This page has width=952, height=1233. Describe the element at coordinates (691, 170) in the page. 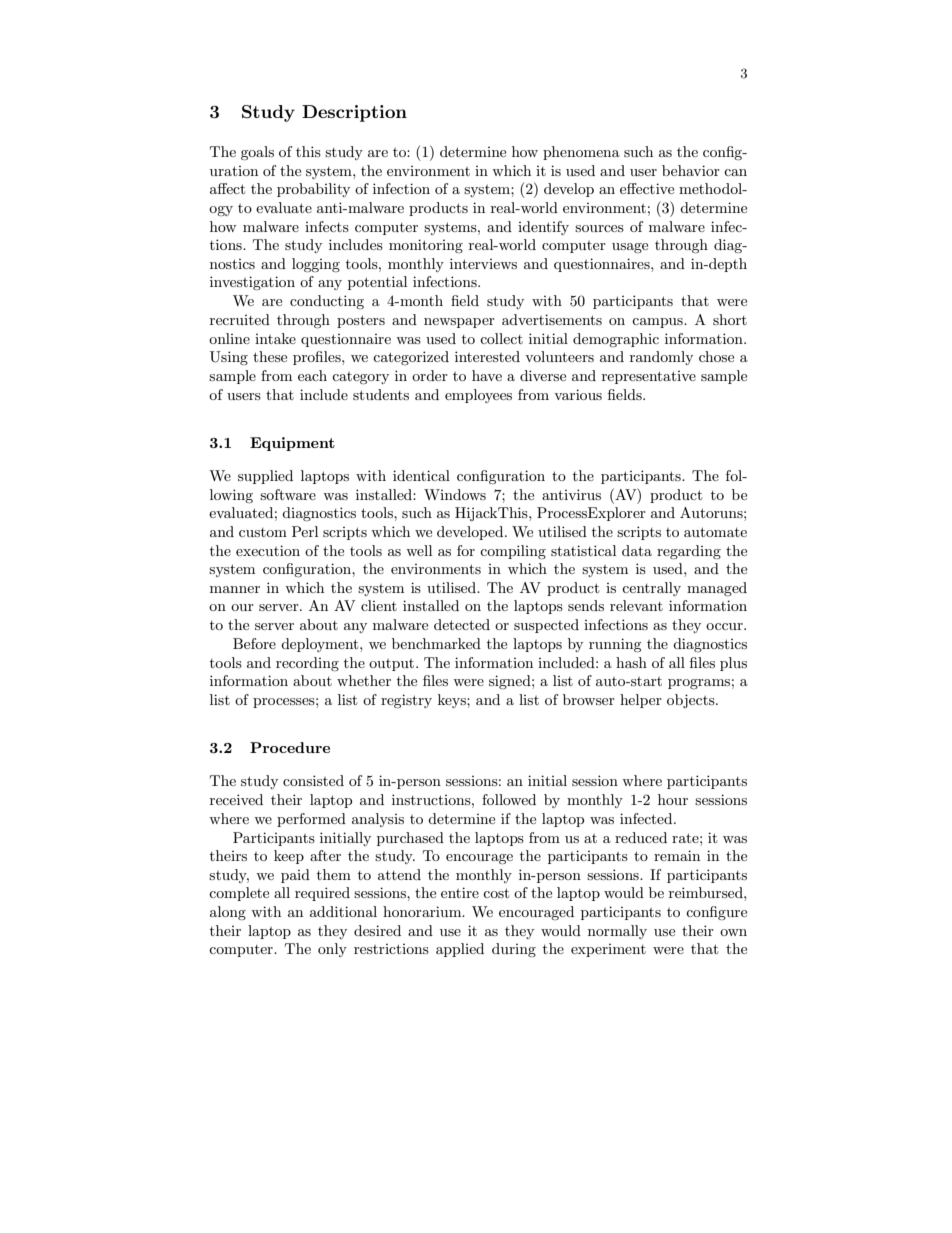

I see `behavior` at that location.
